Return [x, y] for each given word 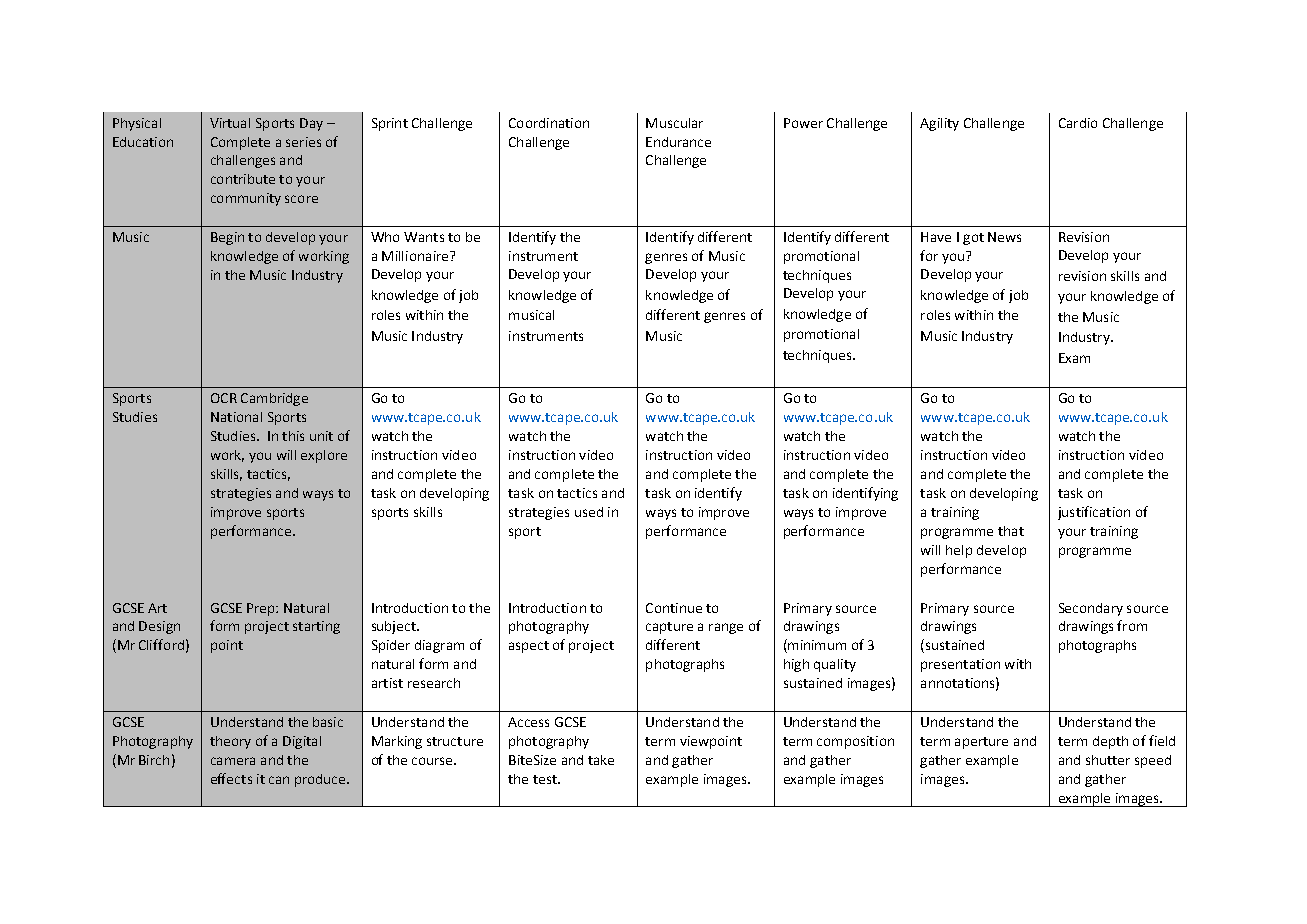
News [1004, 237]
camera [233, 761]
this [293, 436]
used [589, 512]
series [303, 142]
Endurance [678, 142]
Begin [227, 238]
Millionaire [416, 256]
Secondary [1091, 609]
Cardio [1078, 123]
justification [1094, 513]
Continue [674, 608]
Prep [262, 609]
